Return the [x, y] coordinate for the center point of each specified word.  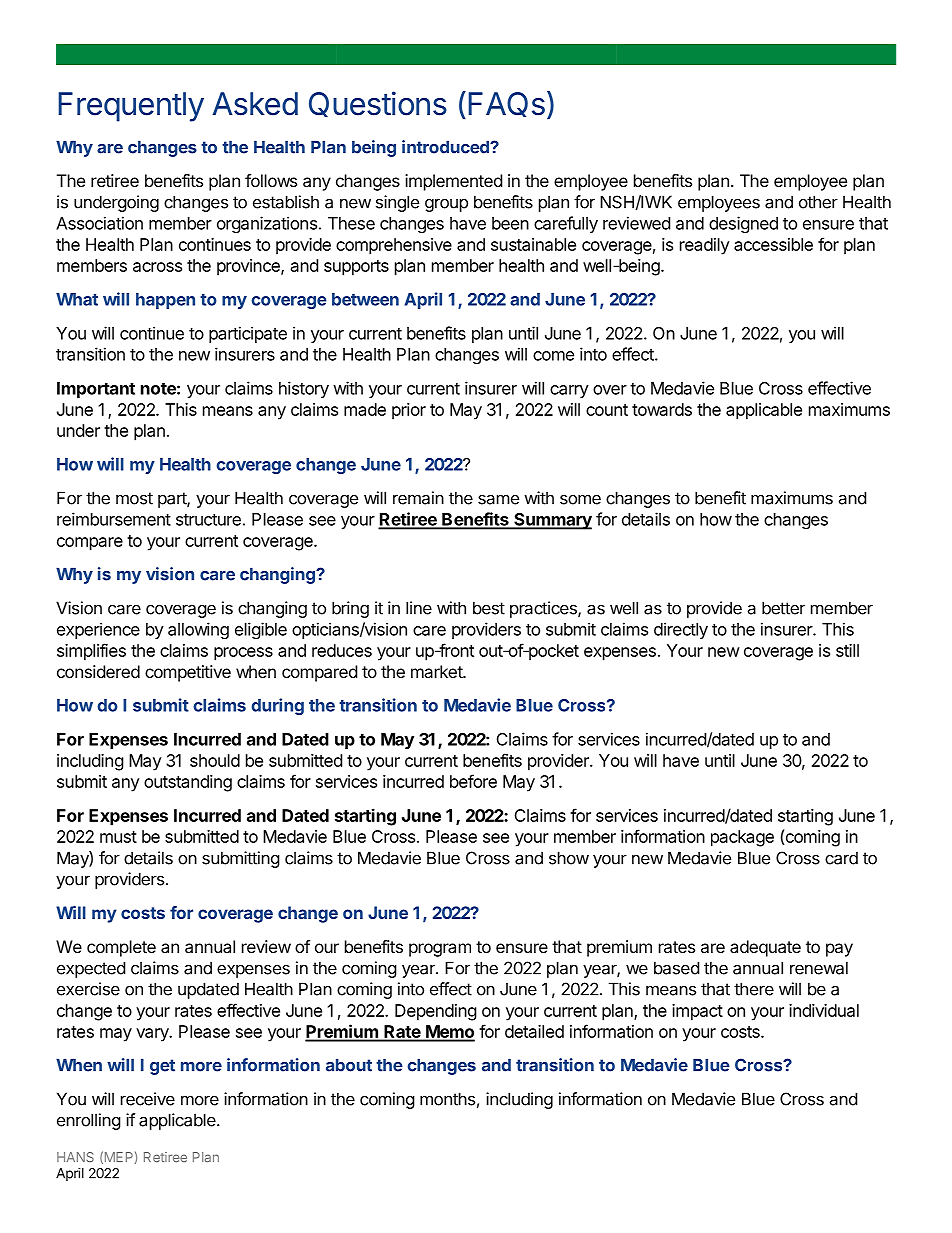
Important [96, 390]
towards [662, 409]
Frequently [131, 107]
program [440, 950]
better [783, 608]
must [118, 837]
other [818, 202]
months [447, 1099]
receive [148, 1099]
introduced [446, 147]
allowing [198, 630]
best [489, 608]
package [742, 838]
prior [409, 411]
